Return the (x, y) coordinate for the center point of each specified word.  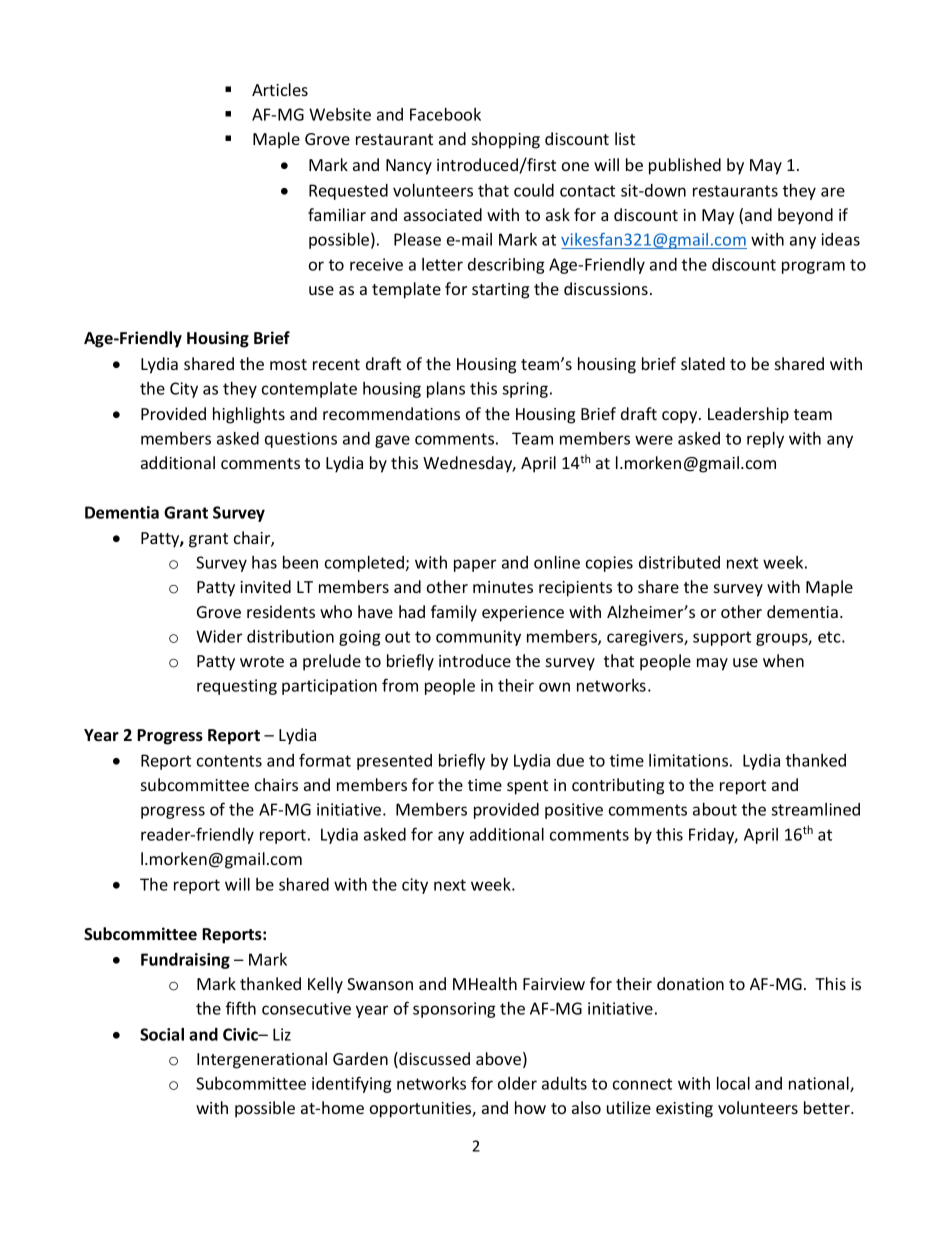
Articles (280, 89)
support (722, 638)
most (288, 364)
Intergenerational (262, 1060)
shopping (506, 140)
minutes (503, 587)
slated (703, 363)
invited (265, 586)
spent (527, 787)
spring (525, 390)
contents (229, 761)
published (685, 166)
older (517, 1083)
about (715, 809)
